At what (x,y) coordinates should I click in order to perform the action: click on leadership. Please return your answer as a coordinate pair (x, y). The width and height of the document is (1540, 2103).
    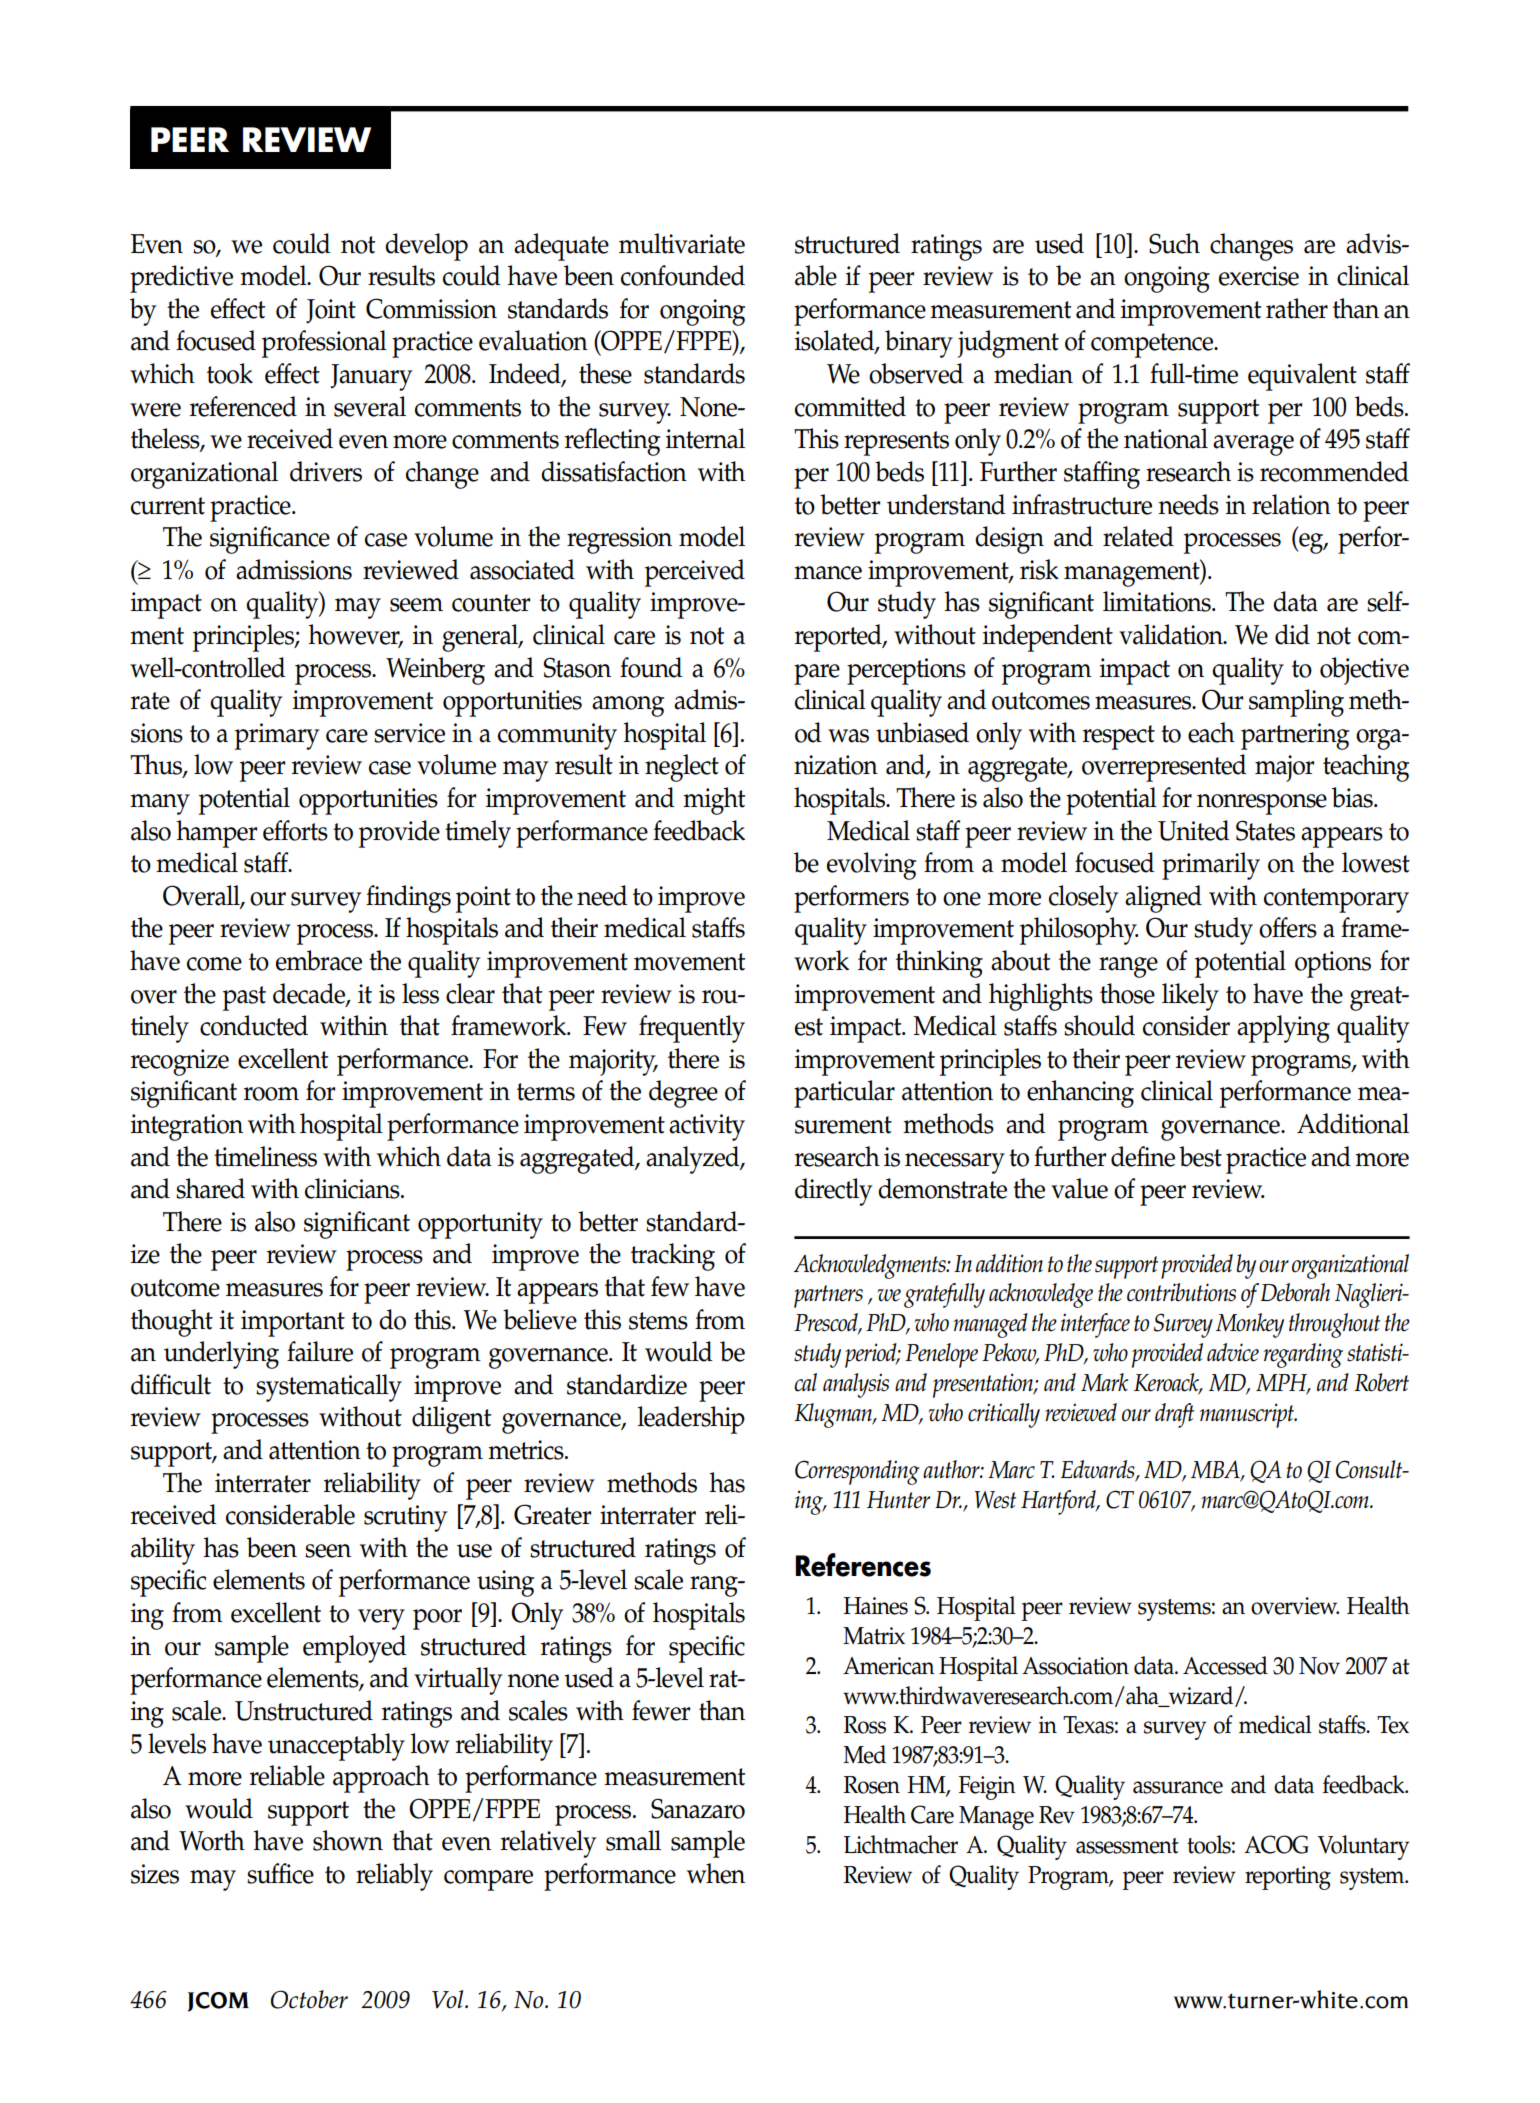
    Looking at the image, I should click on (691, 1420).
